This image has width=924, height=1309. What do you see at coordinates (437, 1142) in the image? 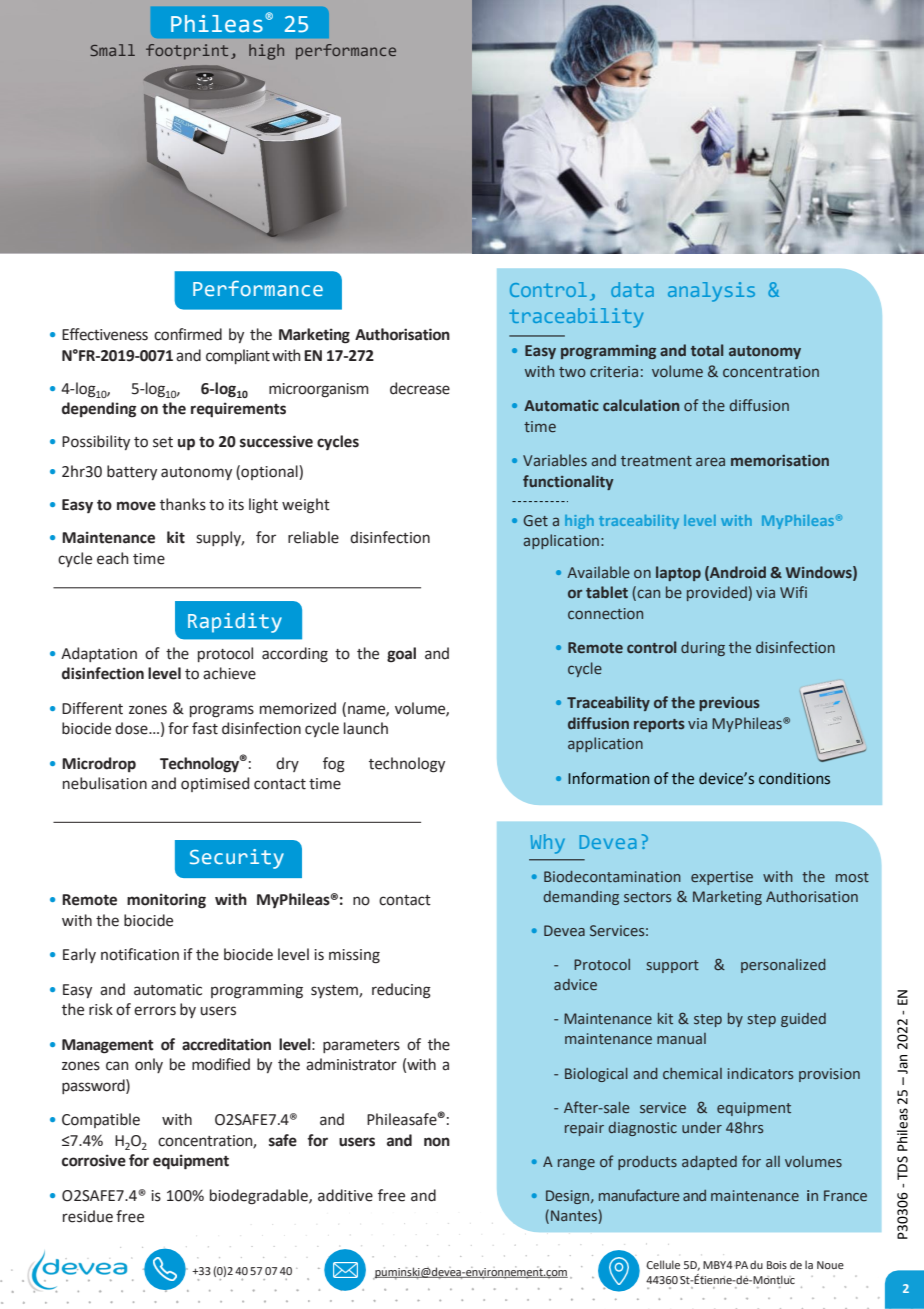
I see `non` at bounding box center [437, 1142].
